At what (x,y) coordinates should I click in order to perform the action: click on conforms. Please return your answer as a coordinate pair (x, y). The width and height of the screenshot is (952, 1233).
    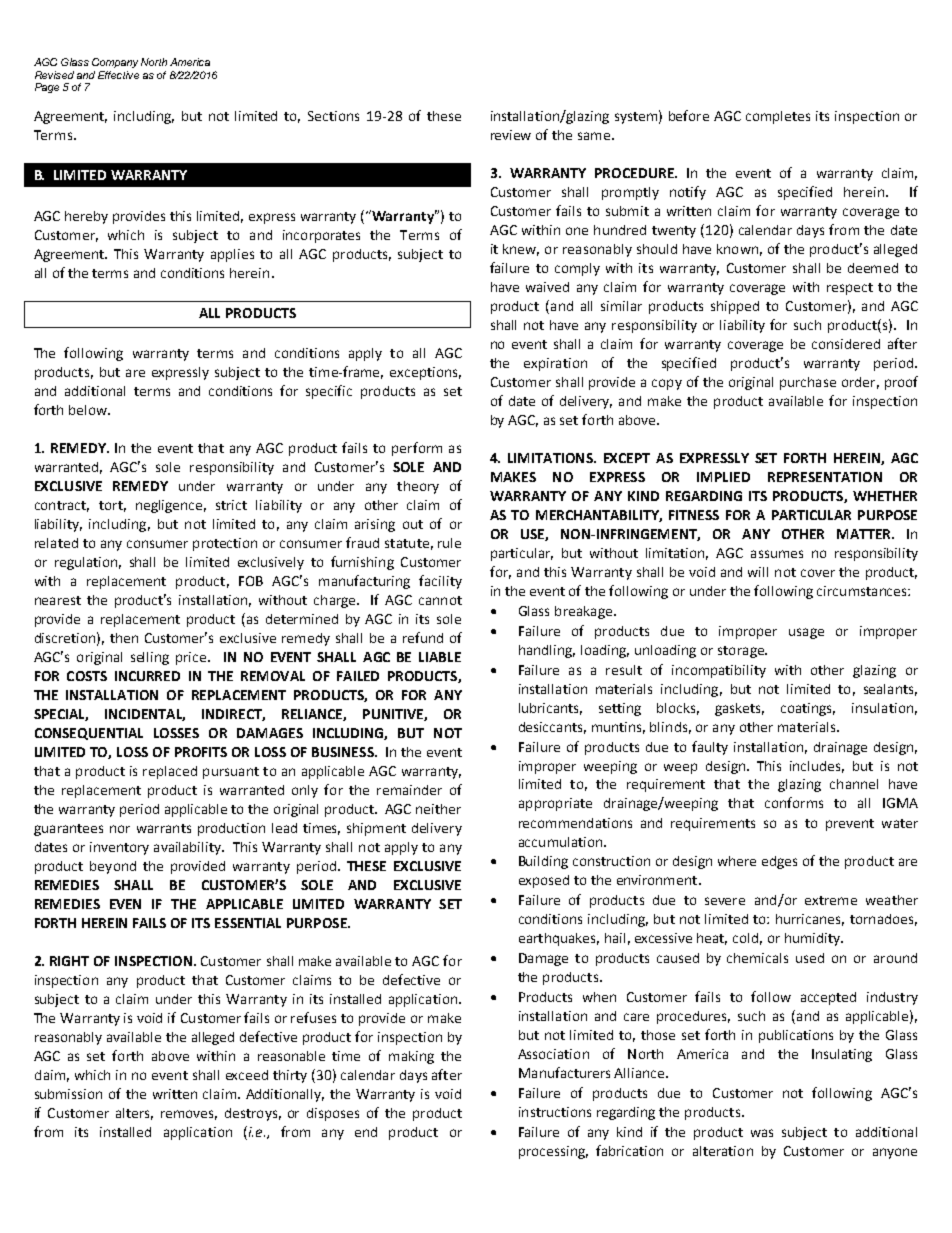
    Looking at the image, I should click on (794, 802).
